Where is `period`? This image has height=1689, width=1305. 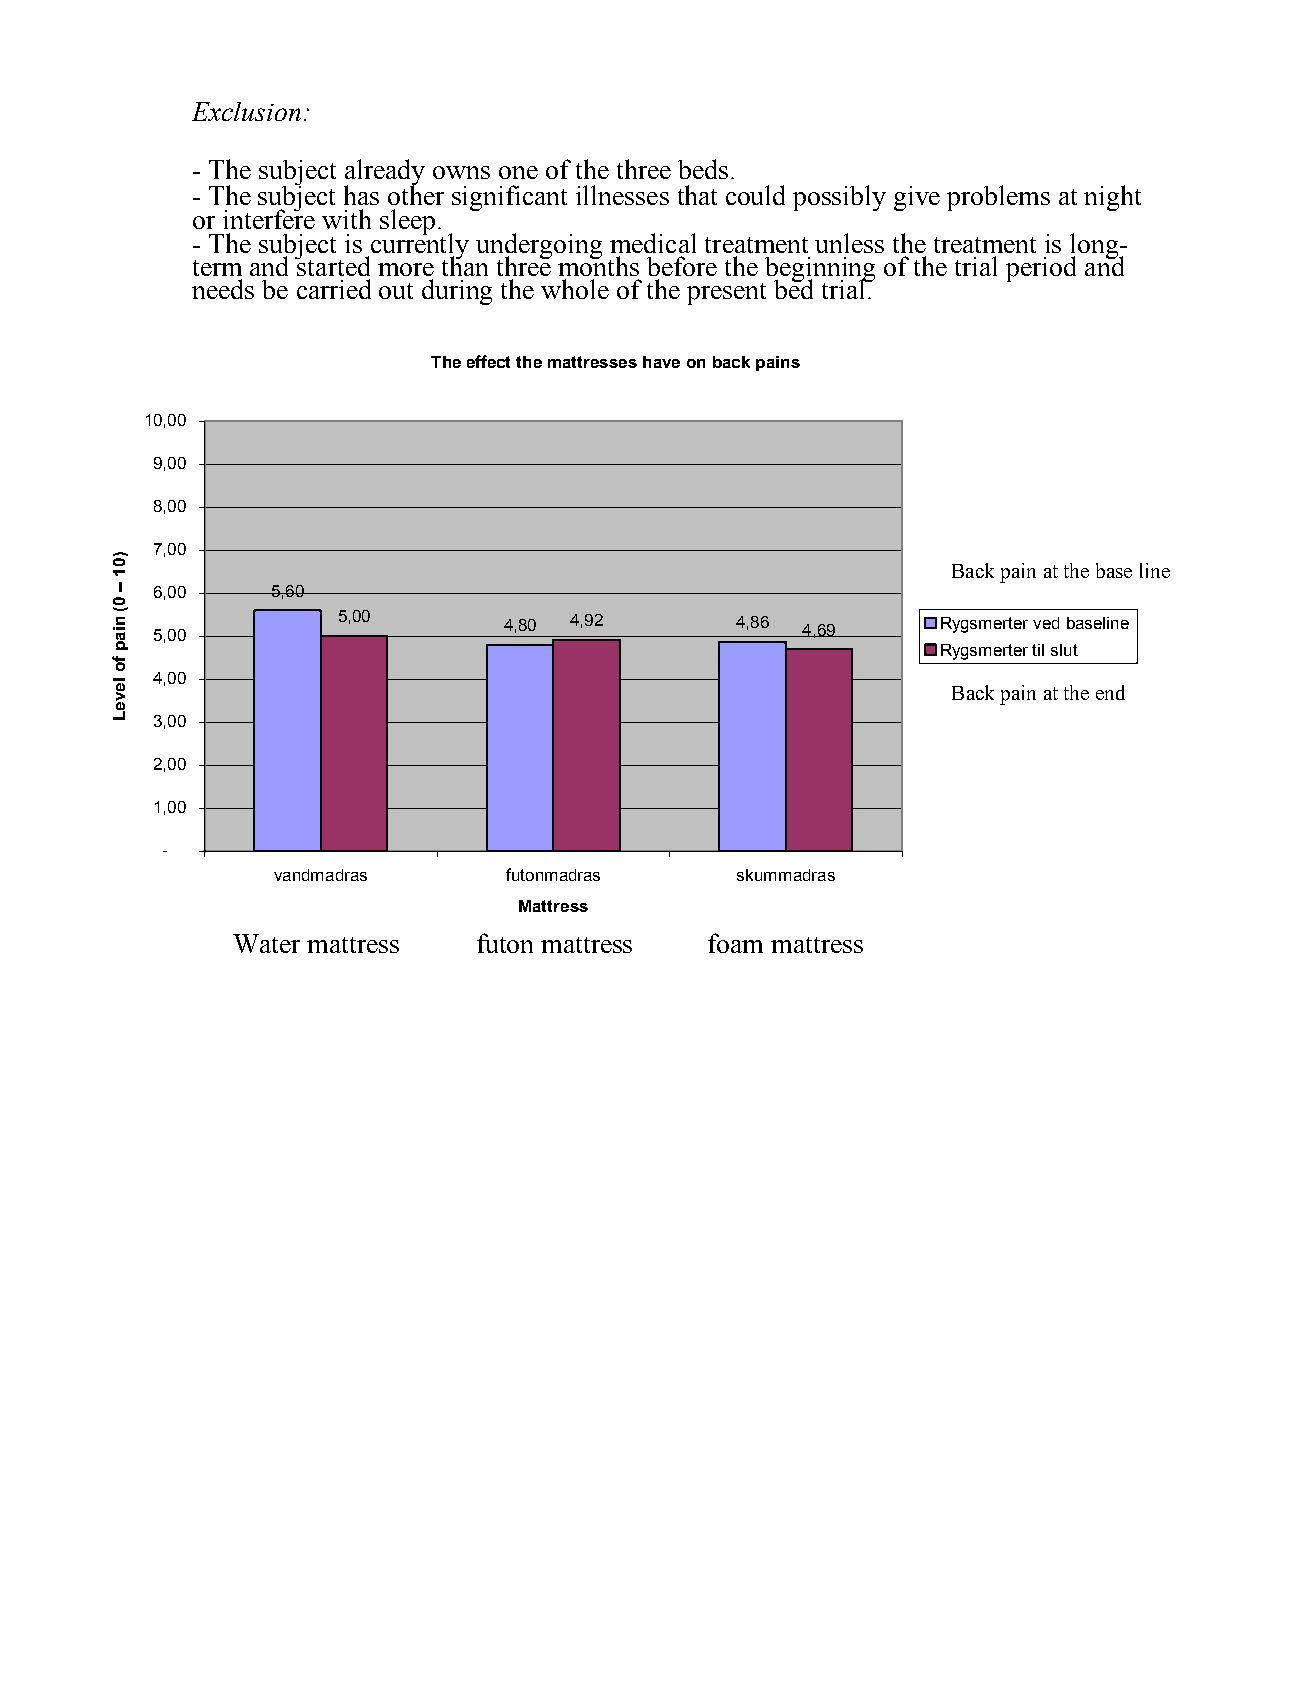 period is located at coordinates (1041, 269).
